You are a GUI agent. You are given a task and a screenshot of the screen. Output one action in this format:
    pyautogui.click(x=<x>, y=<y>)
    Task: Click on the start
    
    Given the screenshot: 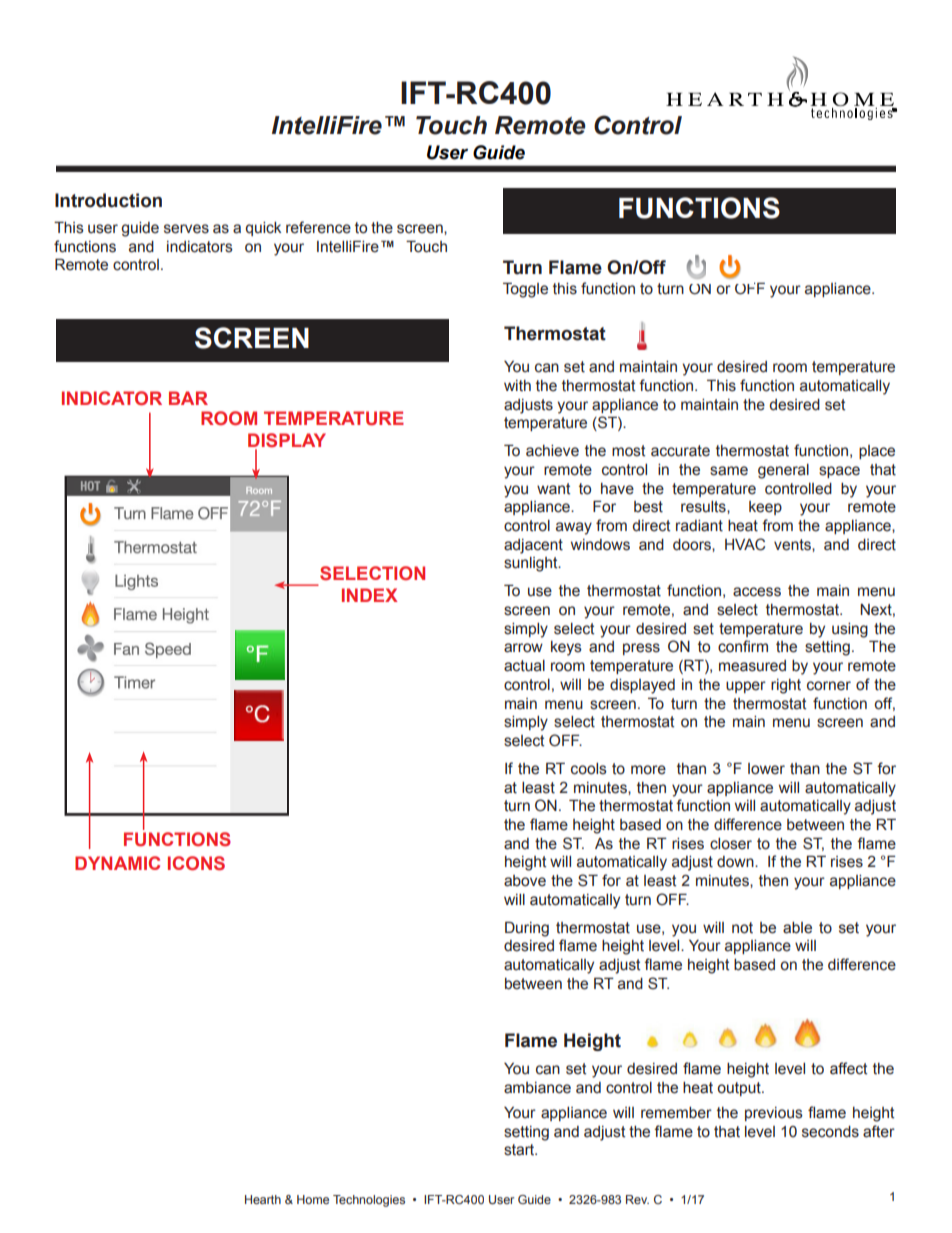 What is the action you would take?
    pyautogui.click(x=520, y=1150)
